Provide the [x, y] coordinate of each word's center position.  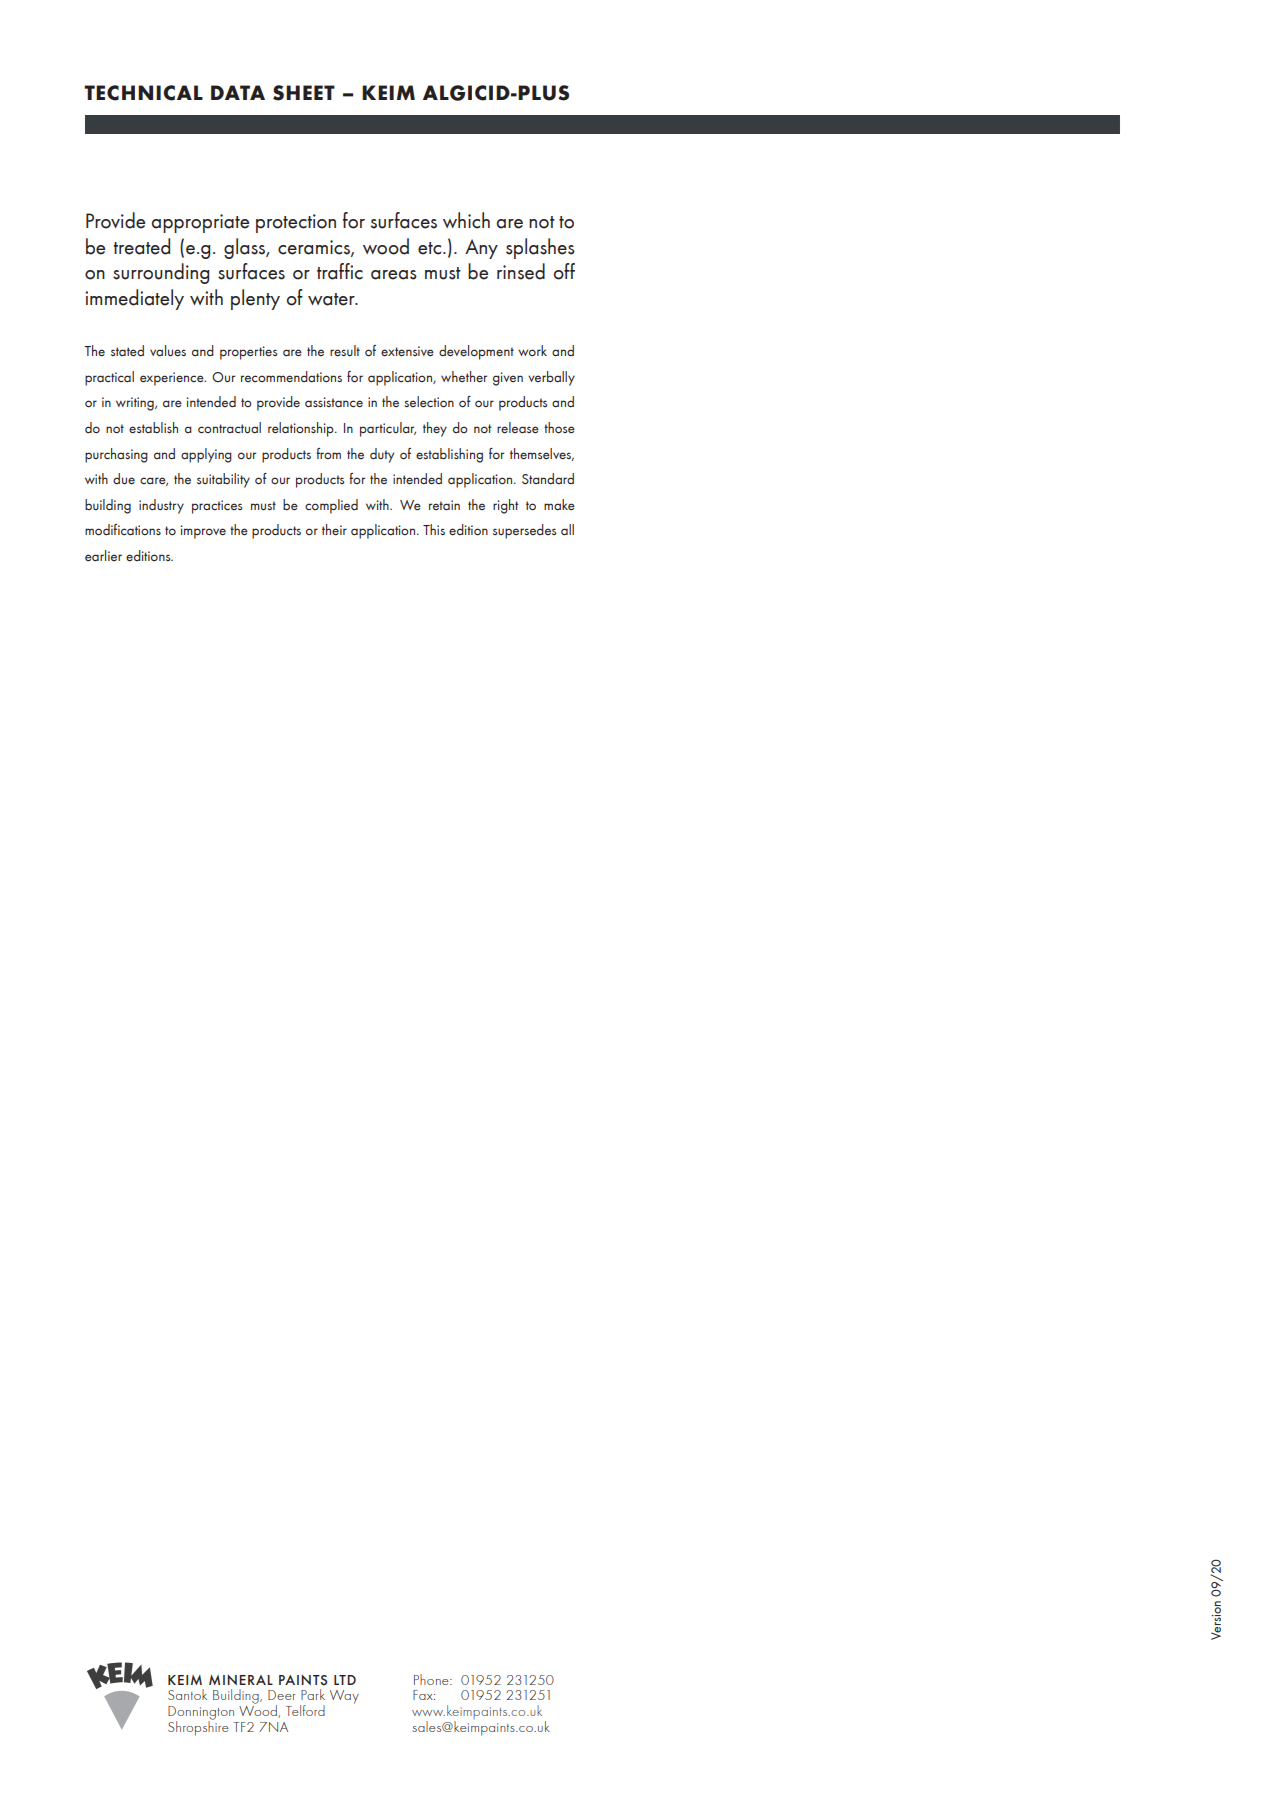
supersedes [524, 531]
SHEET [304, 93]
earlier [103, 556]
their [334, 530]
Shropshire [198, 1727]
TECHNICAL [143, 93]
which [466, 220]
